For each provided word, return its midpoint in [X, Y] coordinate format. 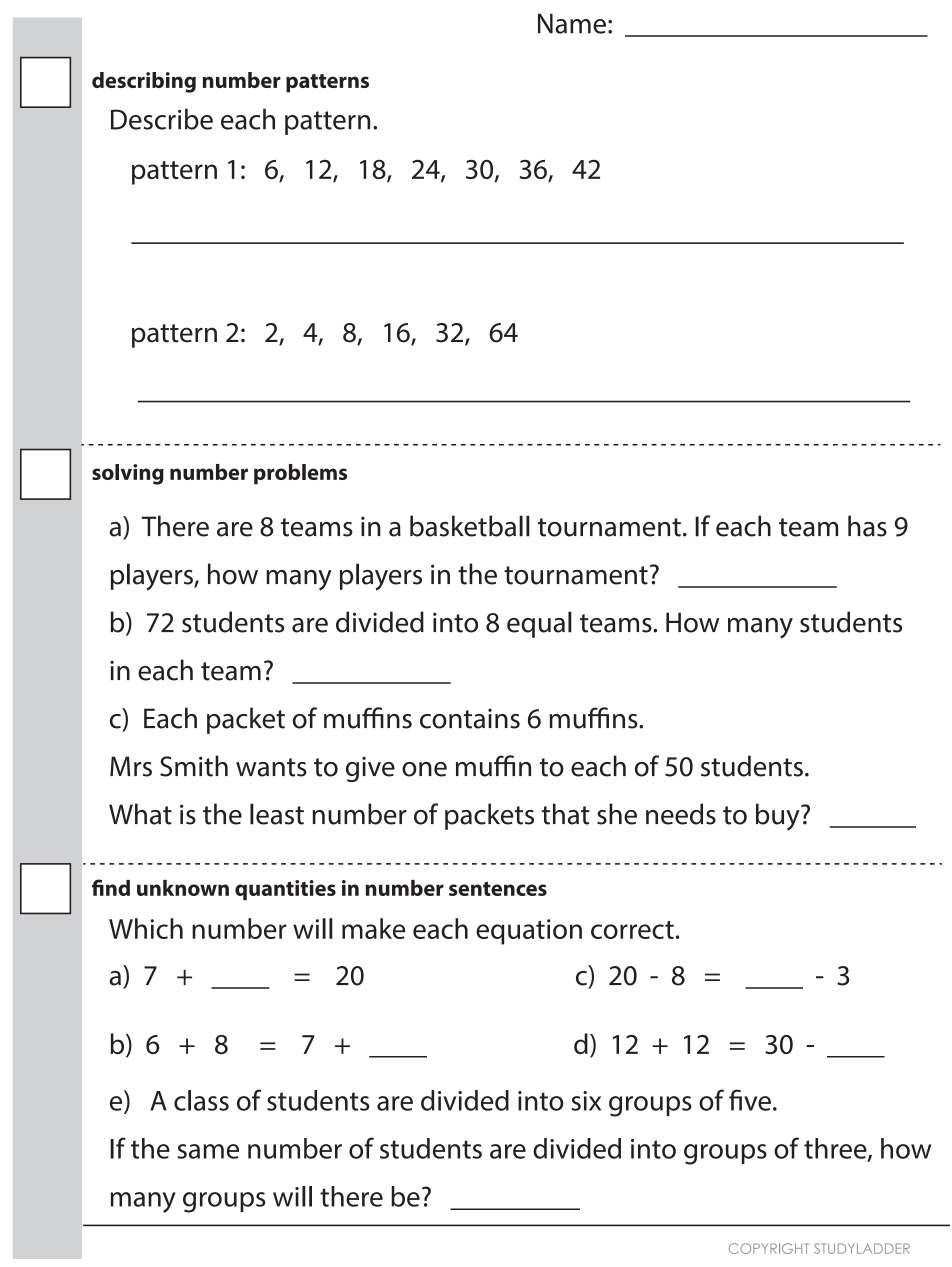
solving [128, 474]
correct [632, 930]
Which [146, 928]
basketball [470, 526]
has [867, 526]
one [424, 769]
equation [529, 932]
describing [144, 82]
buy [779, 817]
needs [681, 814]
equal [539, 624]
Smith [194, 766]
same [208, 1151]
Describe [162, 119]
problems [300, 474]
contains [470, 718]
